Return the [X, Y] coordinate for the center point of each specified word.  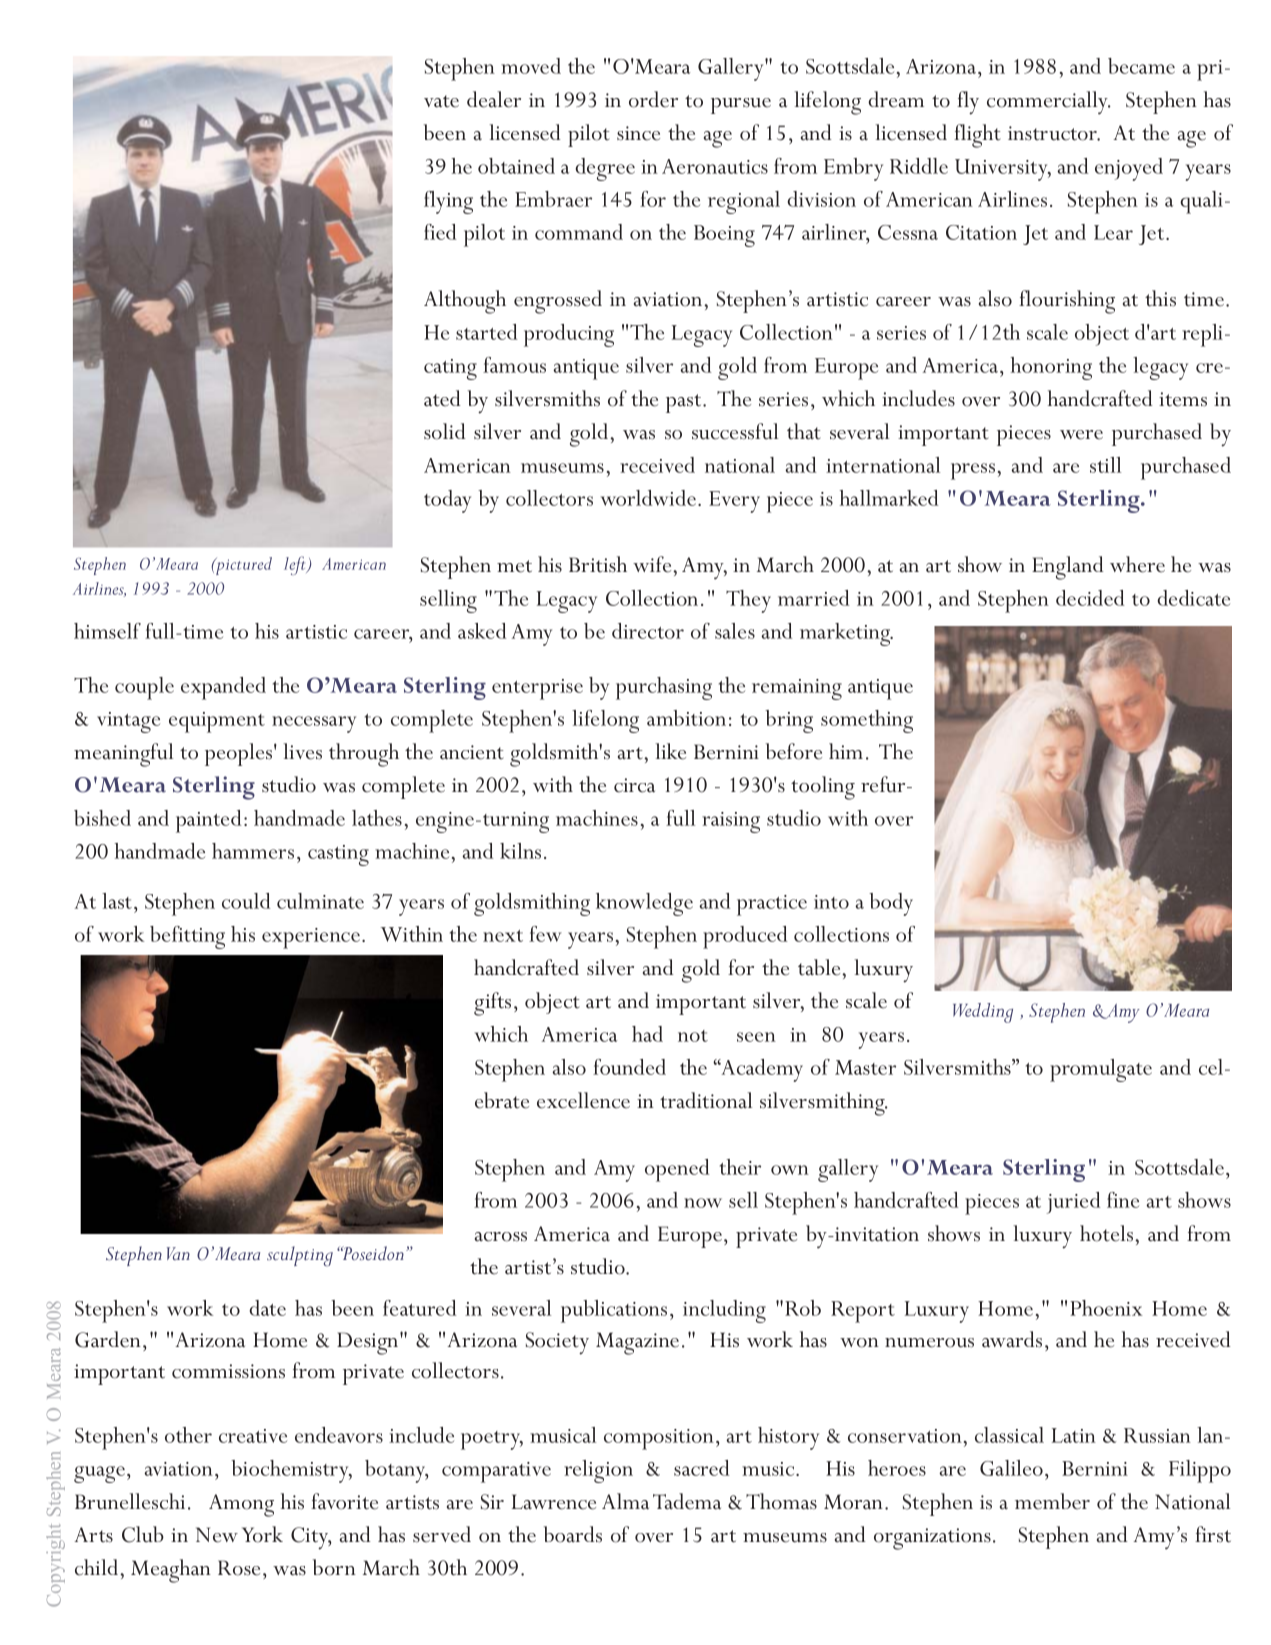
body [891, 904]
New [217, 1535]
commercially [1048, 103]
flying [448, 202]
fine [1123, 1200]
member [1052, 1501]
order [653, 99]
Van [178, 1253]
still [1105, 465]
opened [677, 1170]
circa [634, 785]
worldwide [648, 498]
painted [209, 821]
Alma [625, 1501]
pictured [243, 566]
